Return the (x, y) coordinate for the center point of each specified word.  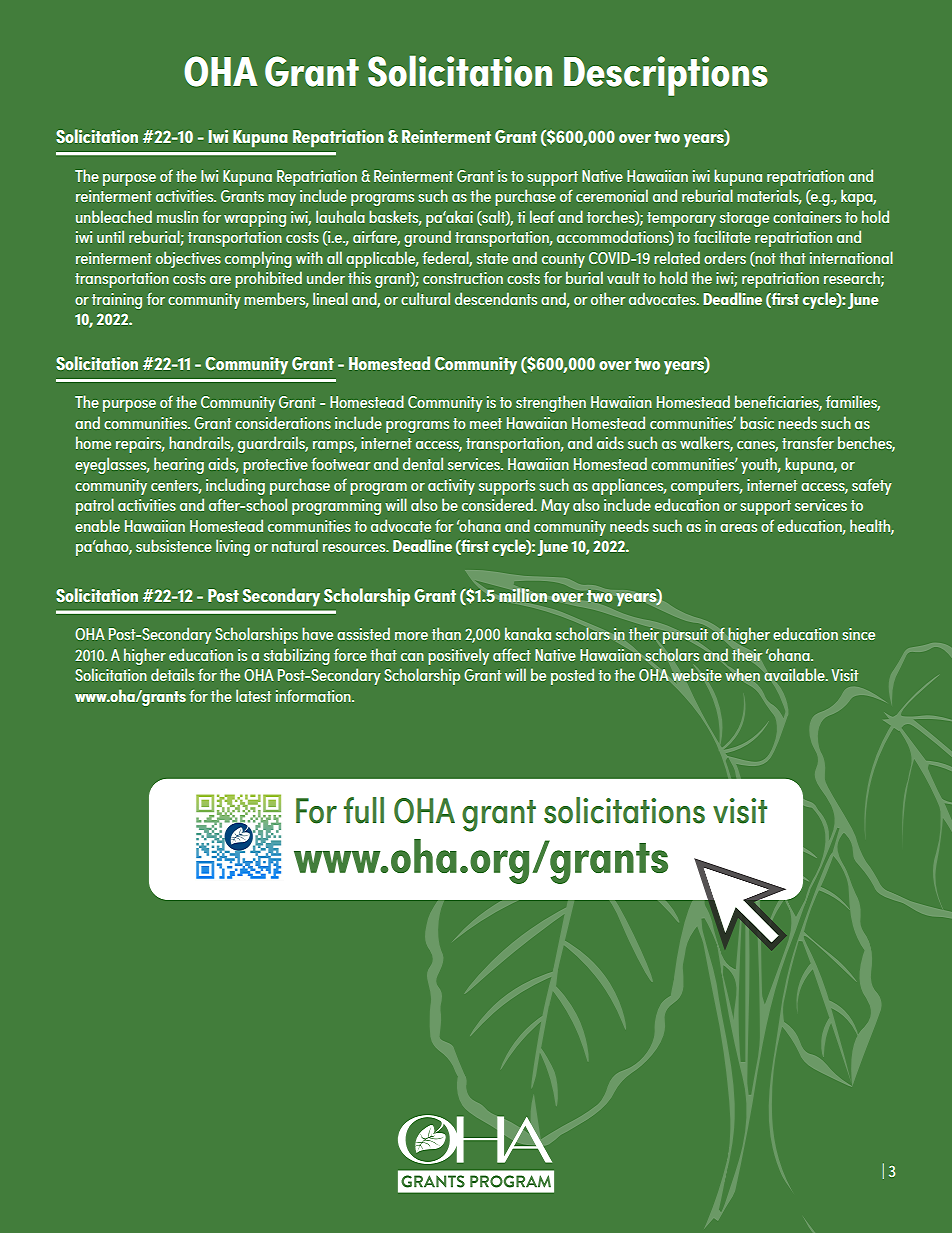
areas (738, 528)
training (117, 301)
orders (725, 257)
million (523, 595)
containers (807, 217)
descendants (496, 298)
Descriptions (666, 76)
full (364, 810)
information (314, 695)
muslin (177, 216)
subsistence (174, 545)
